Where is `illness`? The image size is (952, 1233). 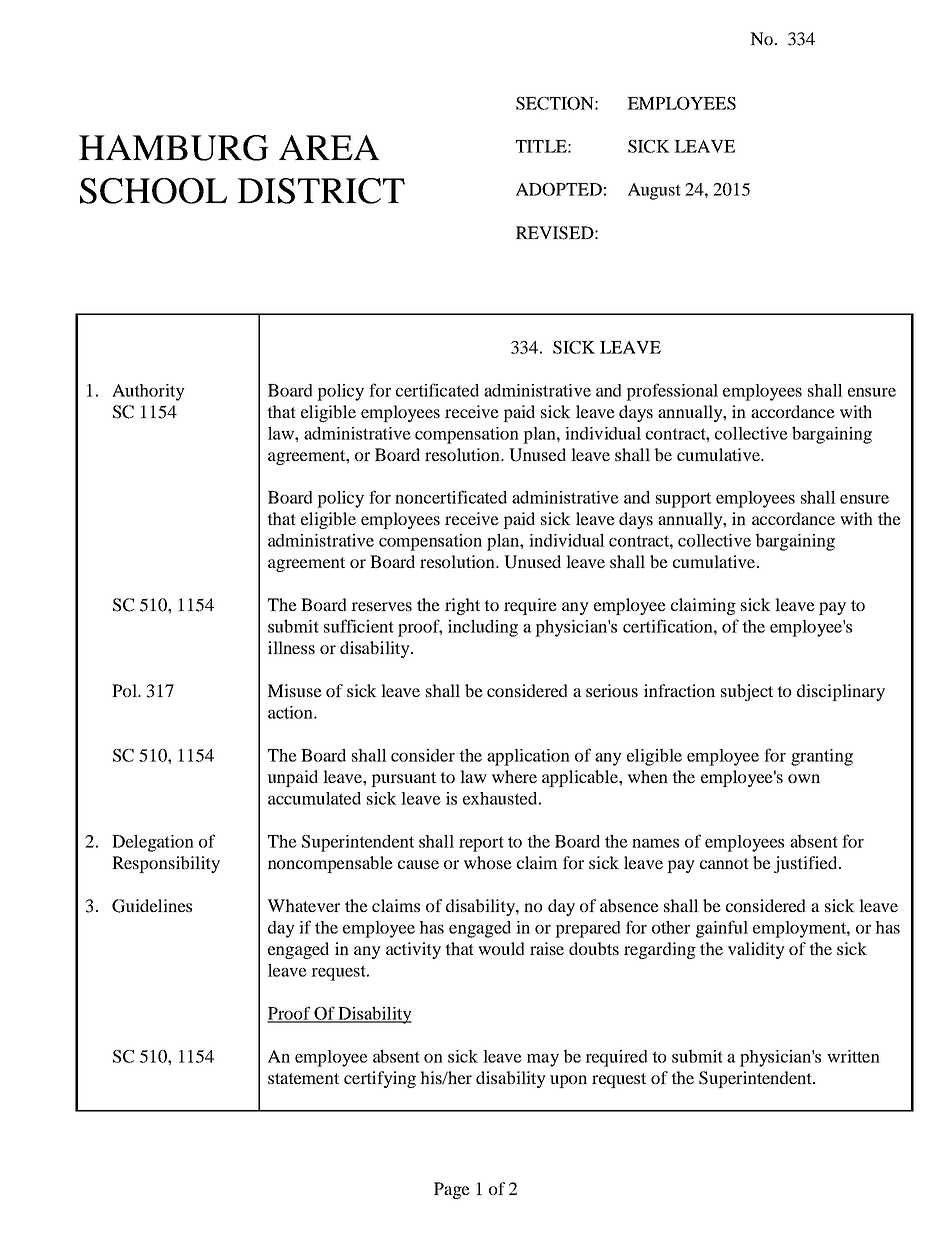 illness is located at coordinates (291, 647).
